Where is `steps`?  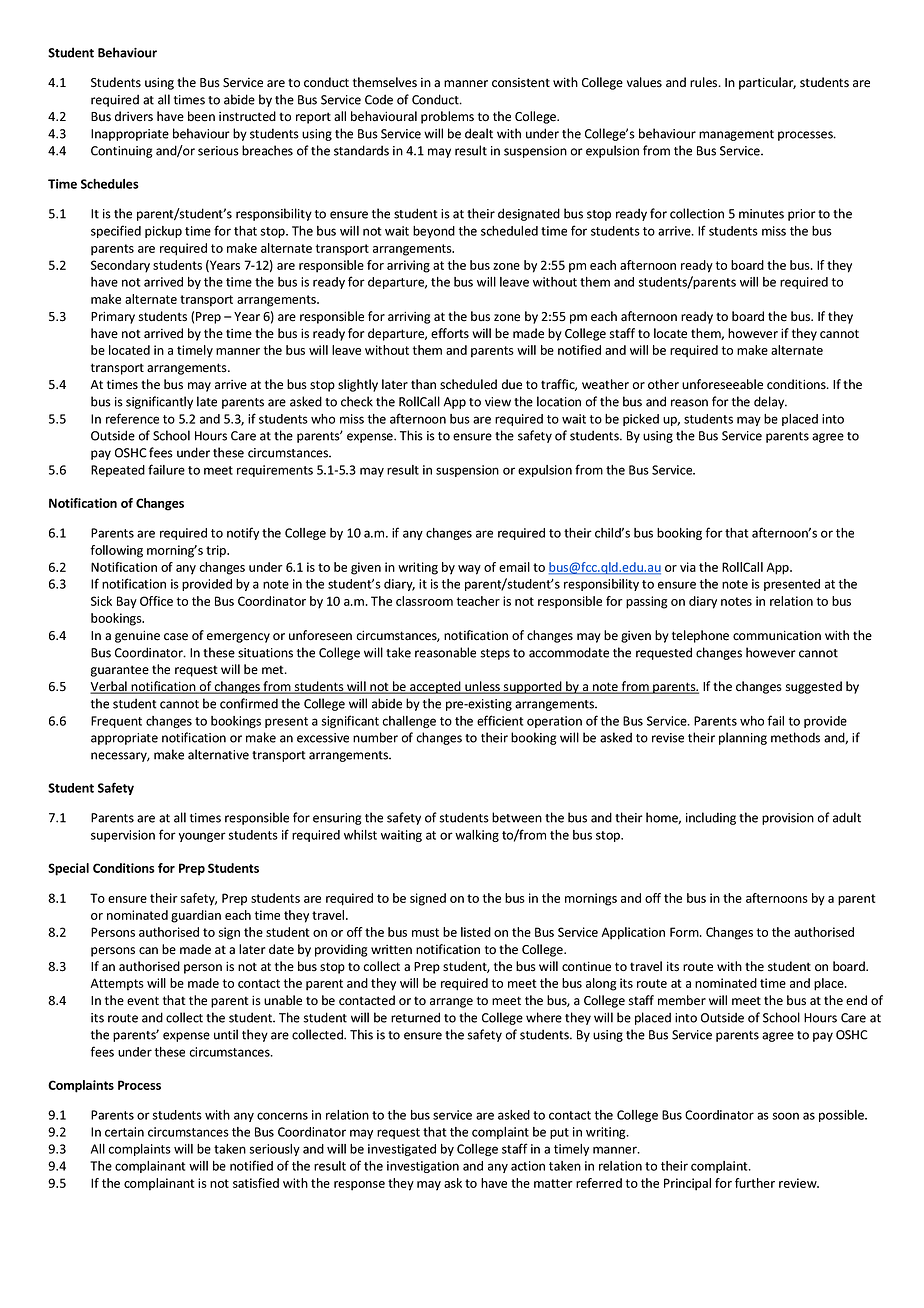
steps is located at coordinates (495, 654).
